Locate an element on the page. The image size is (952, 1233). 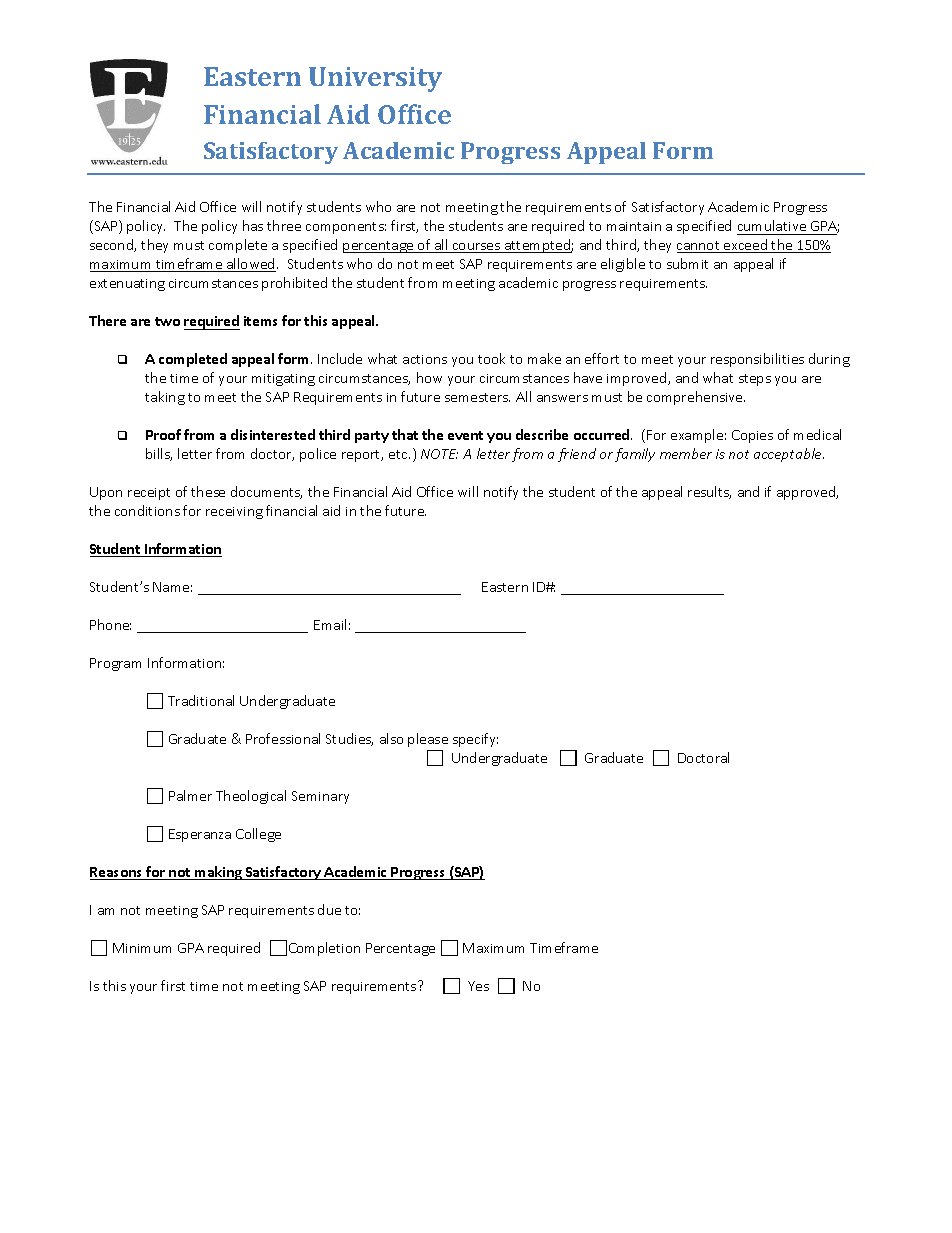
results is located at coordinates (709, 492).
